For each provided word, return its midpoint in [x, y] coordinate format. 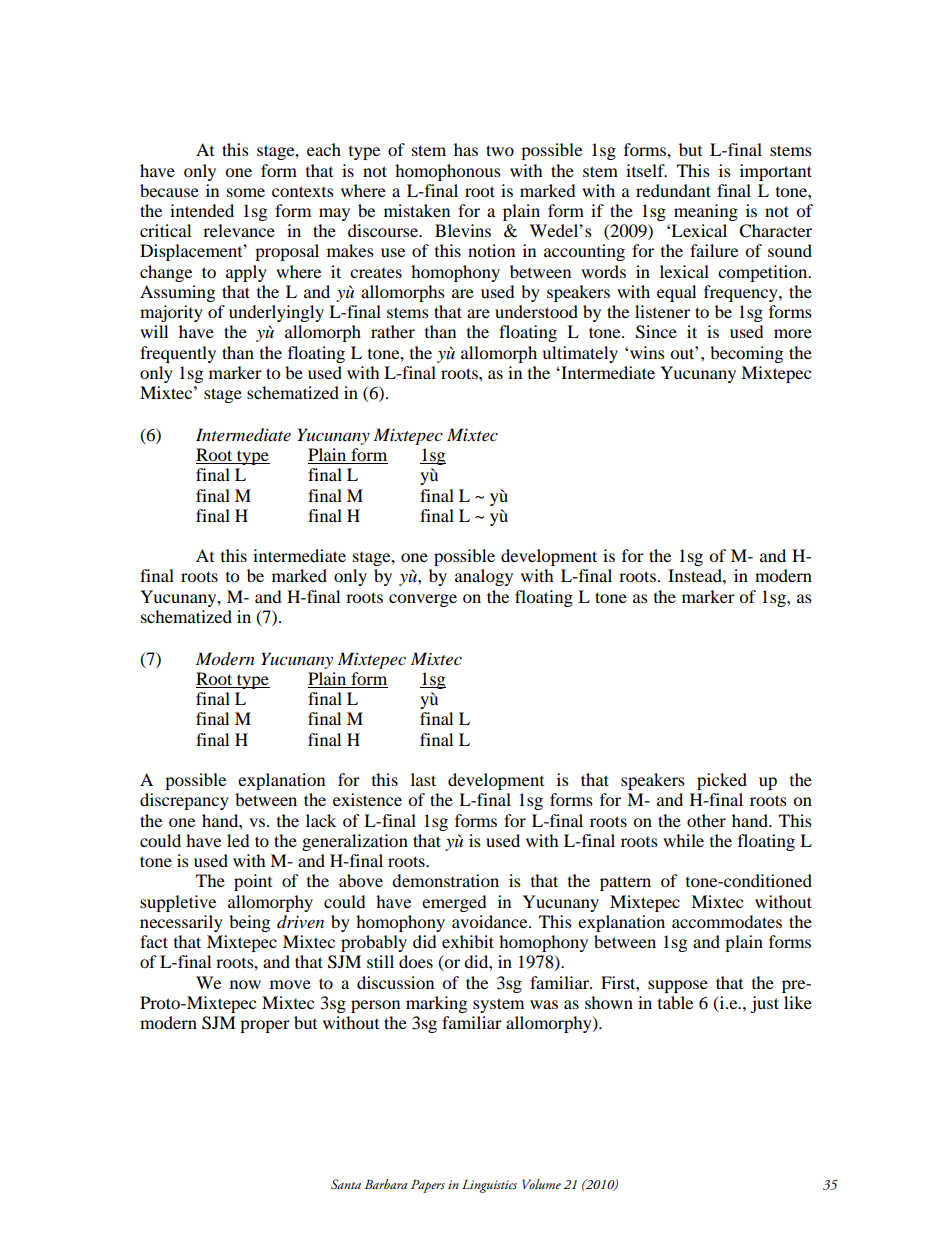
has [466, 149]
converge [423, 600]
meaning [706, 212]
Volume [541, 1184]
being [249, 923]
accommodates [727, 921]
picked [722, 781]
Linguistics [489, 1186]
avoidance [491, 921]
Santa [346, 1184]
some [246, 192]
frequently [178, 354]
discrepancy [184, 801]
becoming [746, 354]
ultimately [580, 354]
